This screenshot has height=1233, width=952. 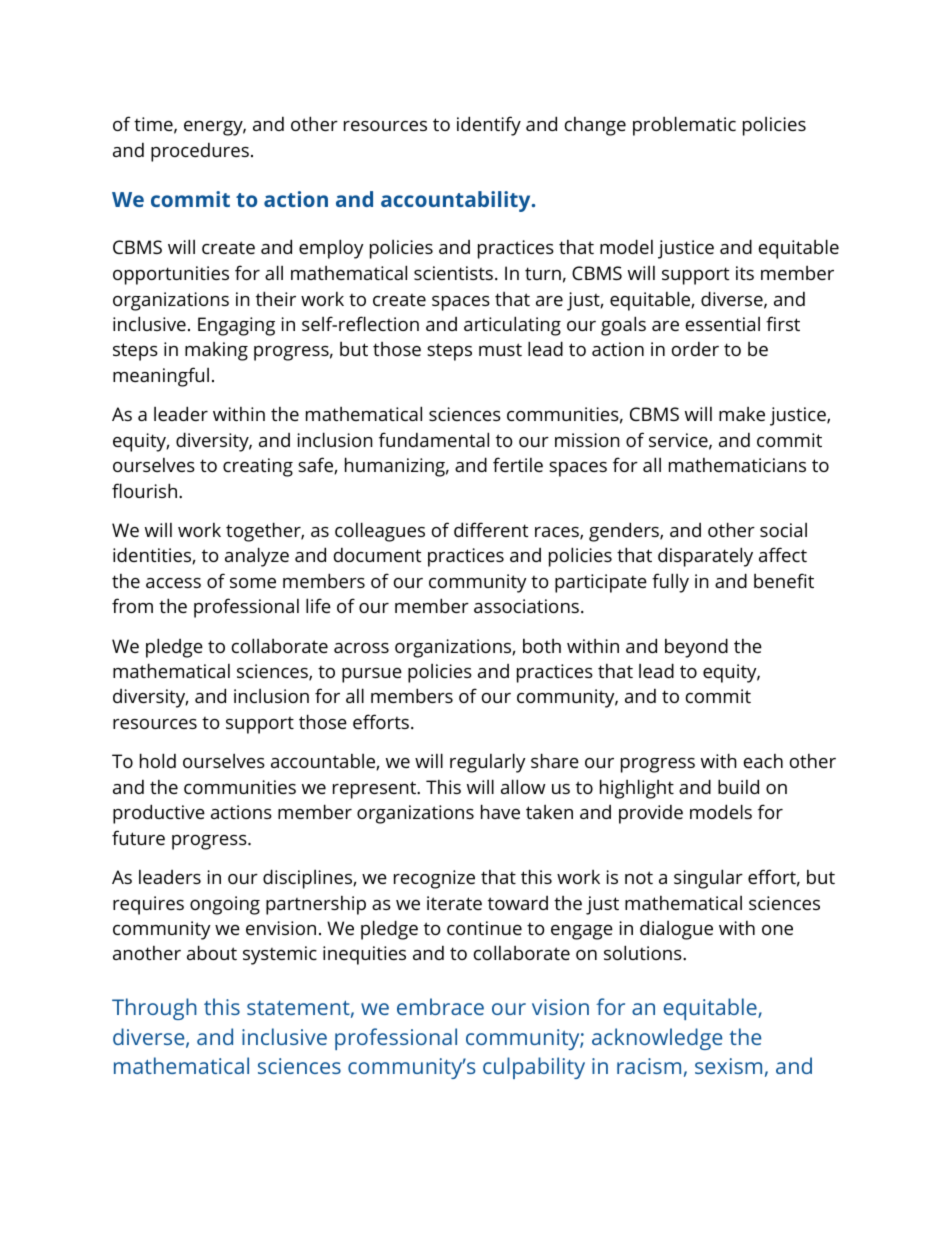 I want to click on problematic, so click(x=684, y=126).
